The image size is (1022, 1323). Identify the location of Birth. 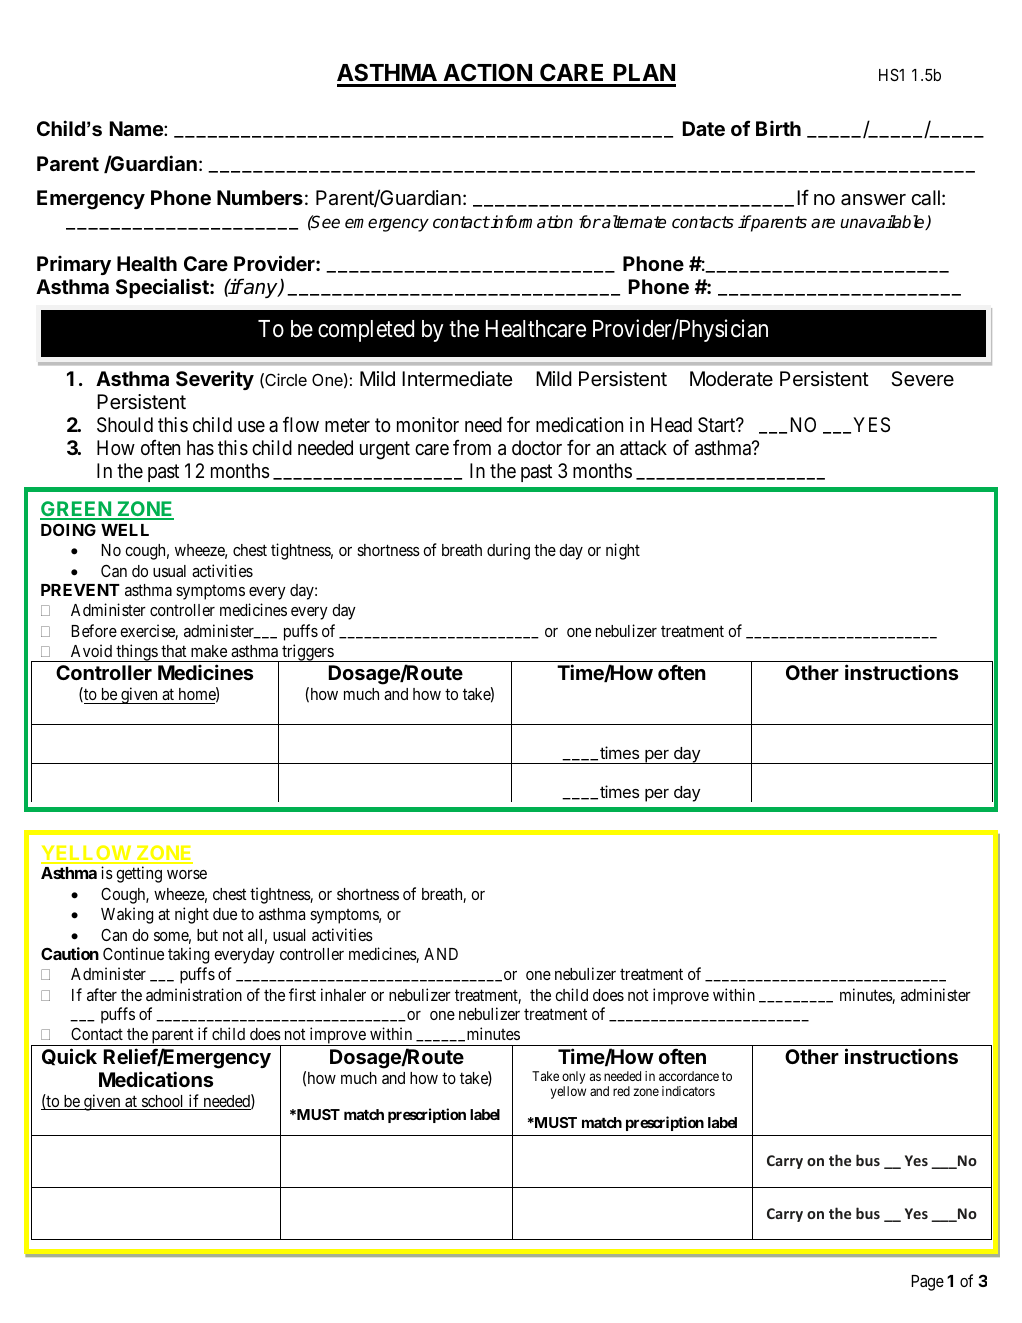
(778, 128).
